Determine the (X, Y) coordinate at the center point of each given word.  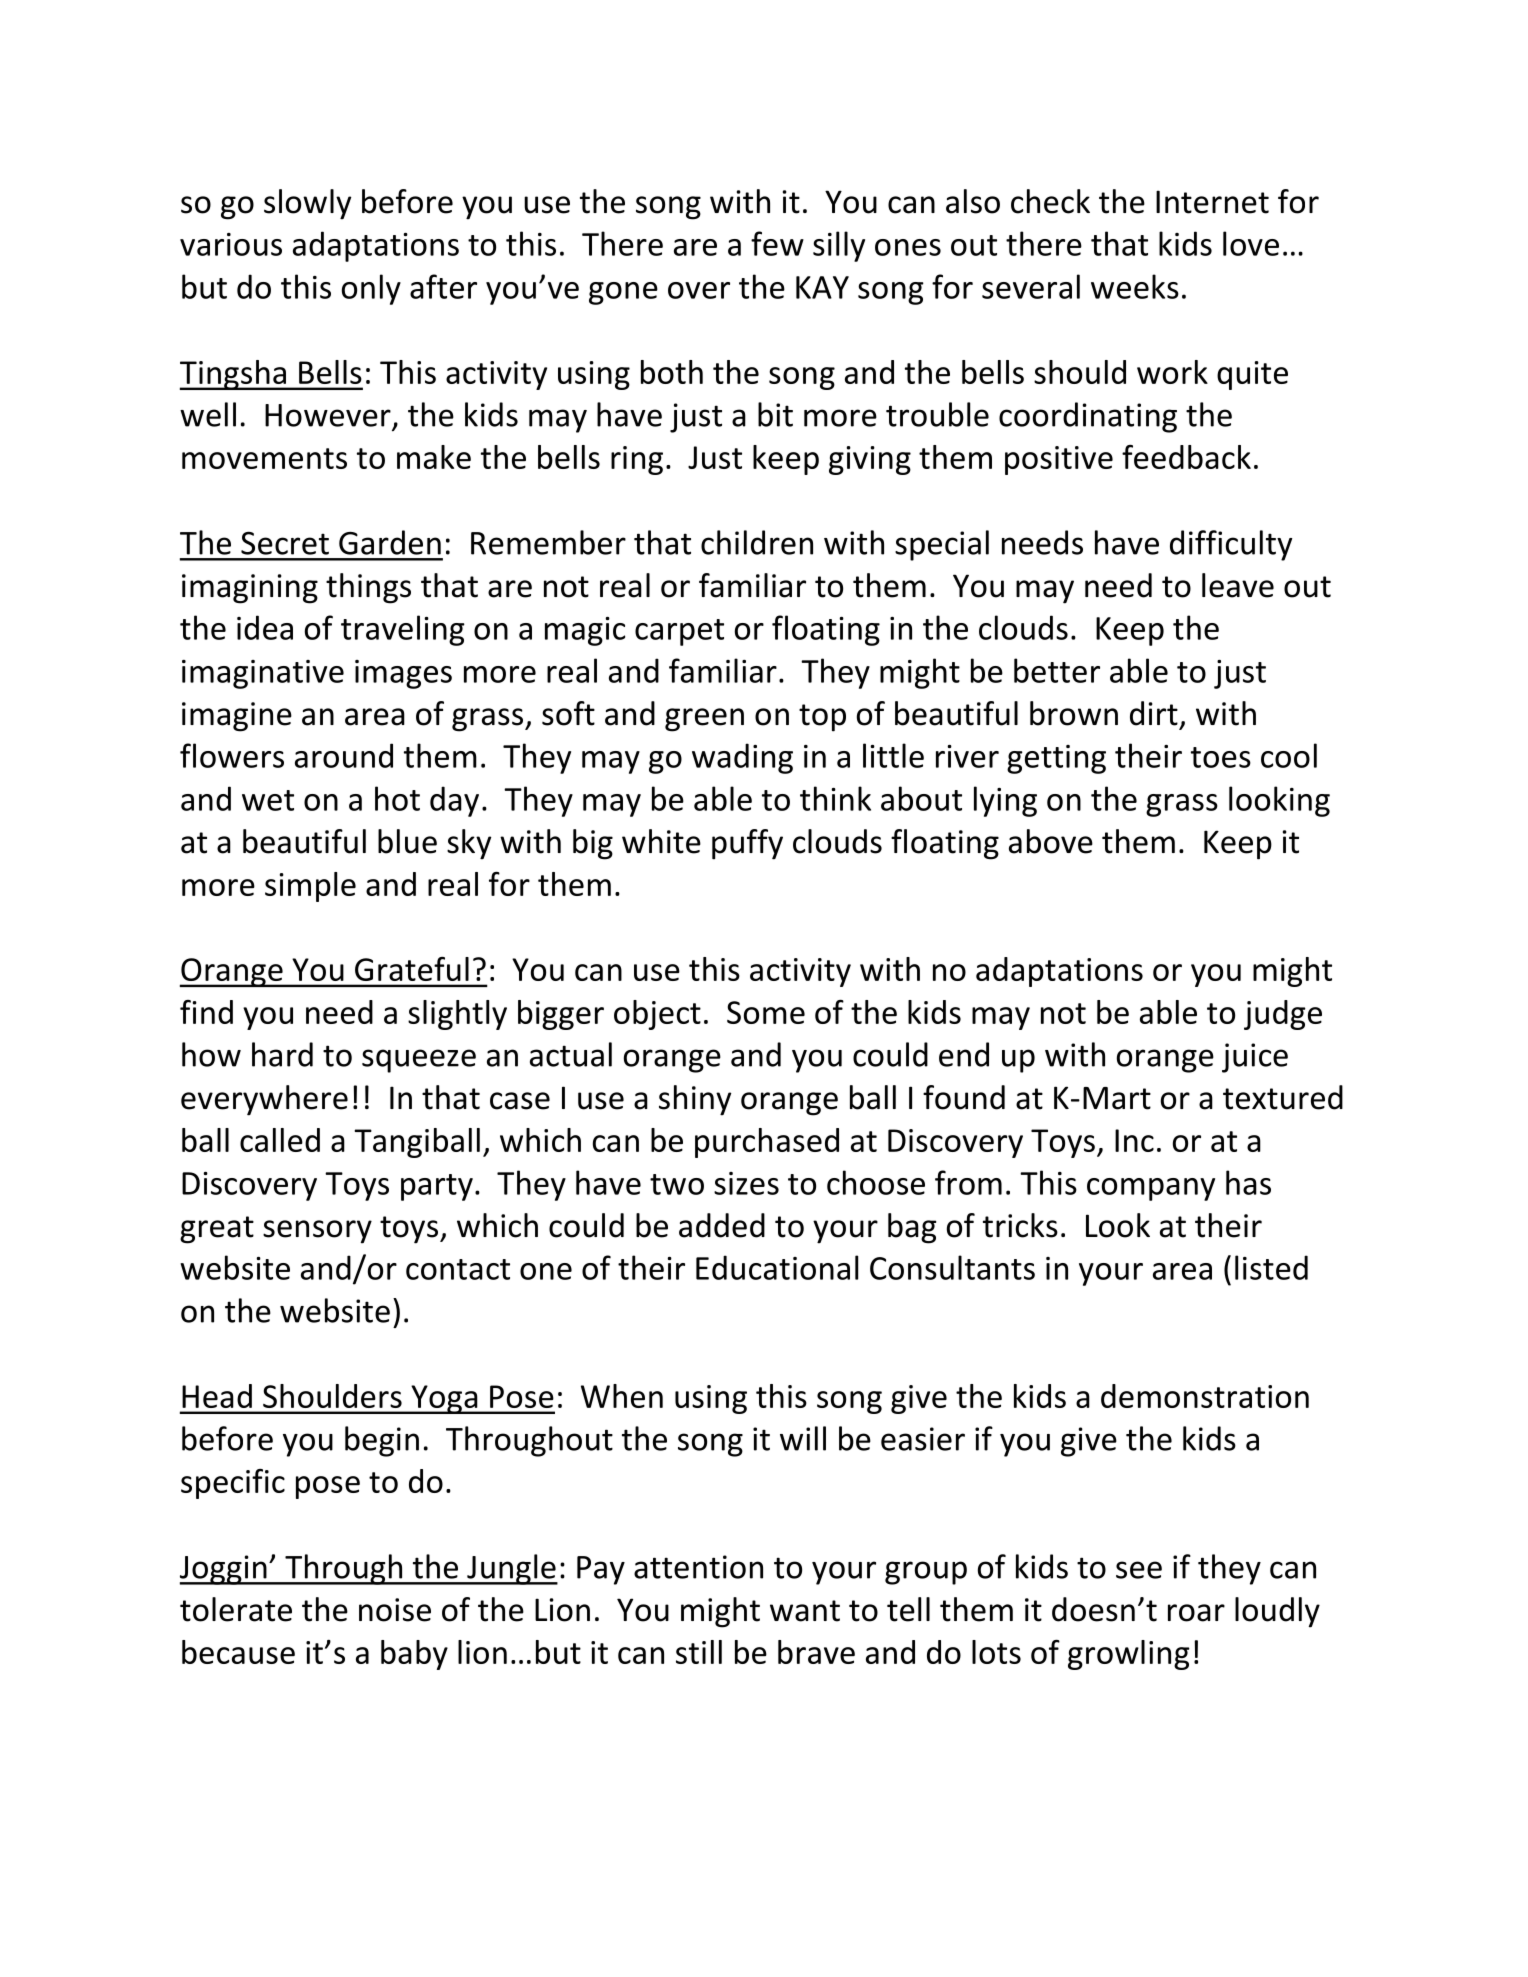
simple (310, 887)
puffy (747, 844)
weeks (1135, 286)
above (1051, 841)
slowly (307, 204)
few (777, 243)
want (805, 1611)
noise (395, 1610)
